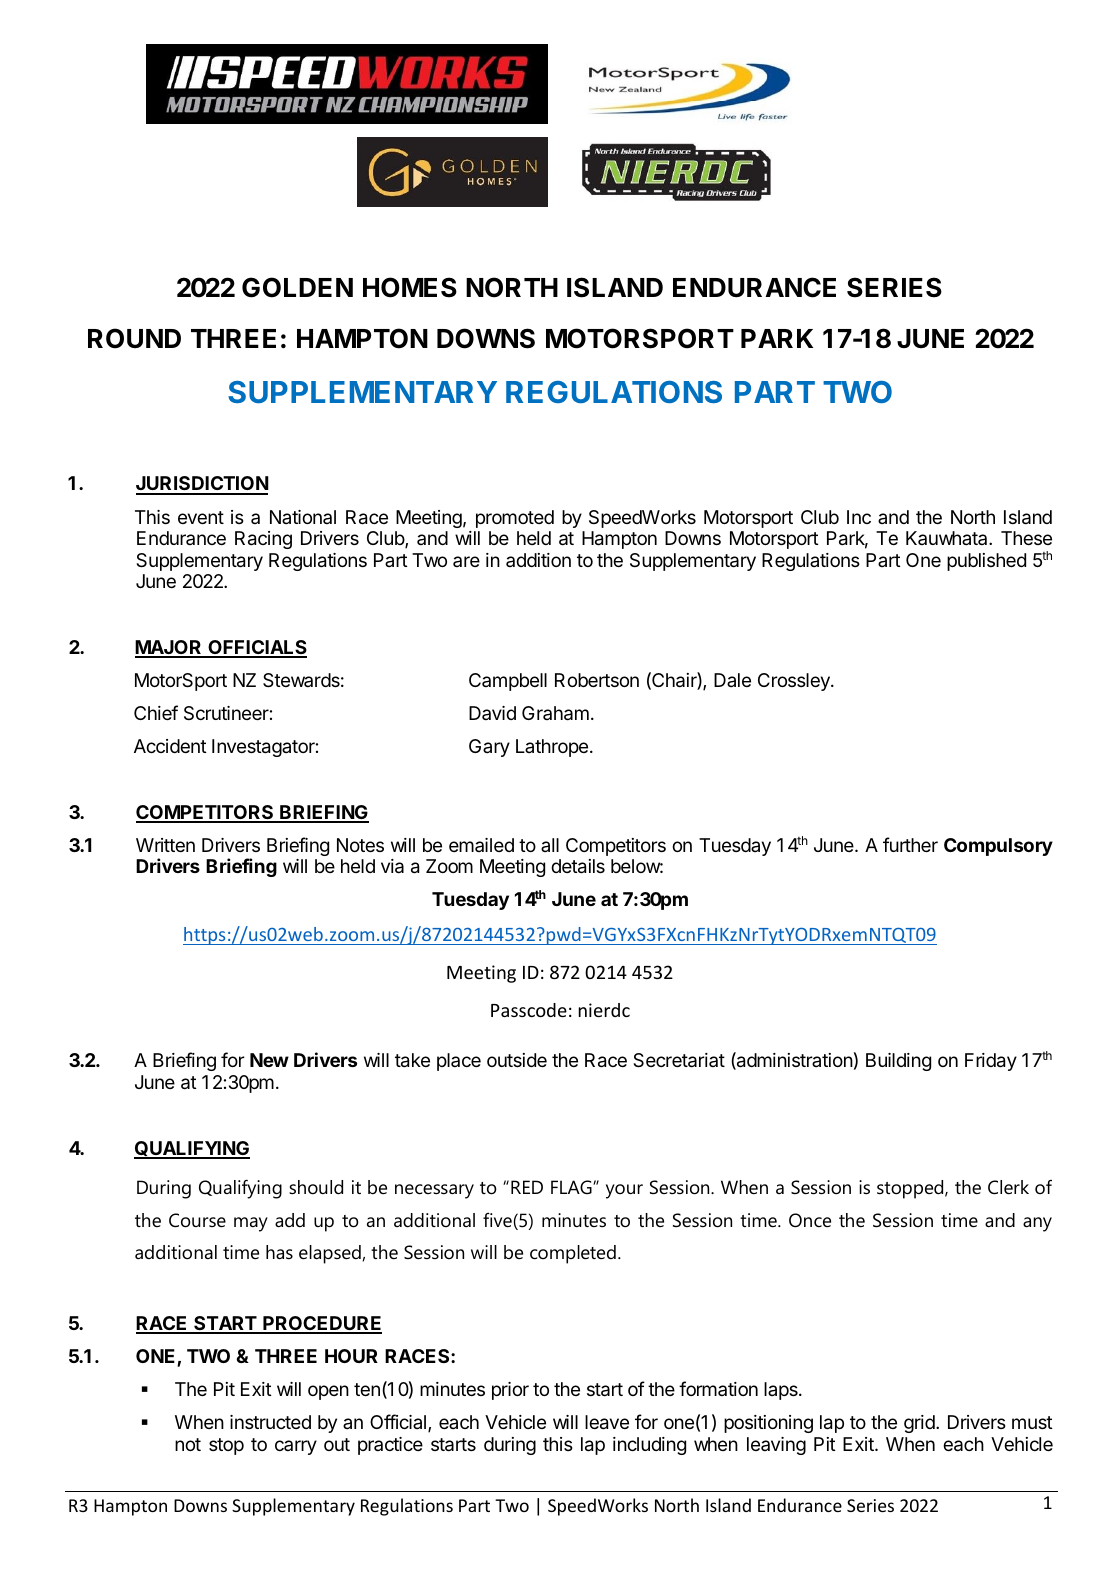  What do you see at coordinates (297, 287) in the screenshot?
I see `GOLDEN` at bounding box center [297, 287].
